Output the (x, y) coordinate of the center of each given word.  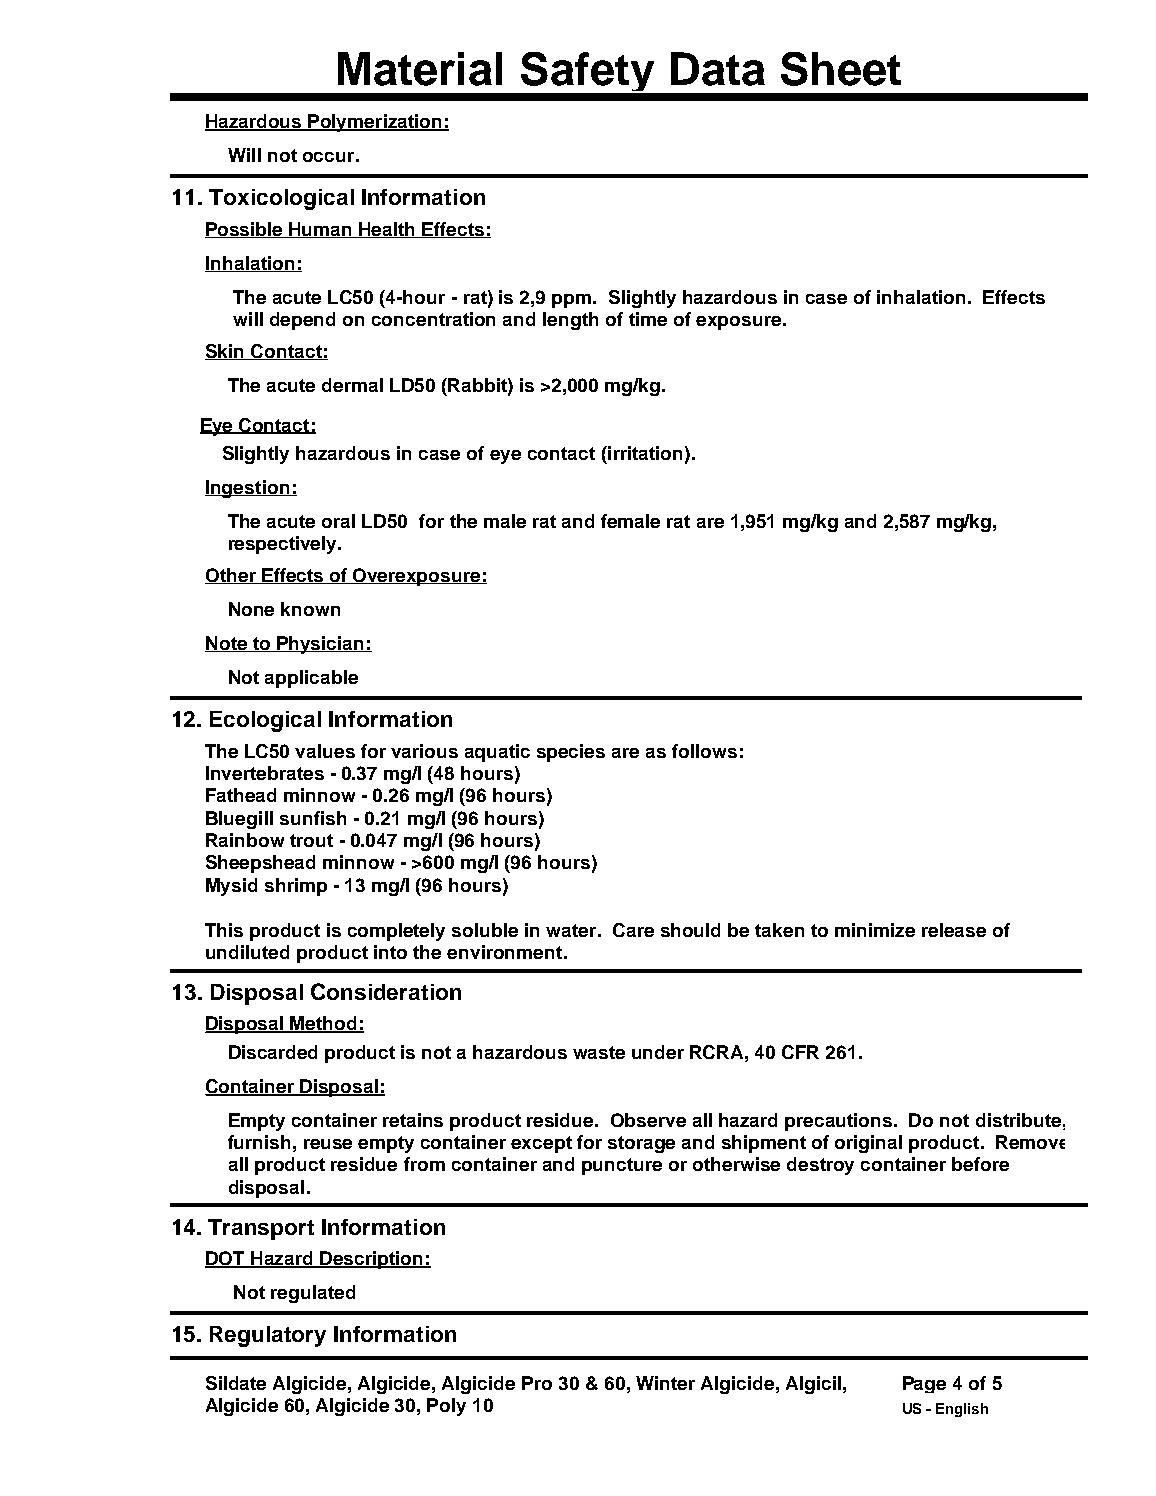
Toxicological (281, 199)
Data (718, 69)
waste (599, 1052)
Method (324, 1024)
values (325, 751)
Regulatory (268, 1336)
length (570, 321)
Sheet (841, 69)
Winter (665, 1383)
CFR (800, 1052)
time (648, 319)
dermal (352, 385)
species (571, 753)
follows (704, 751)
